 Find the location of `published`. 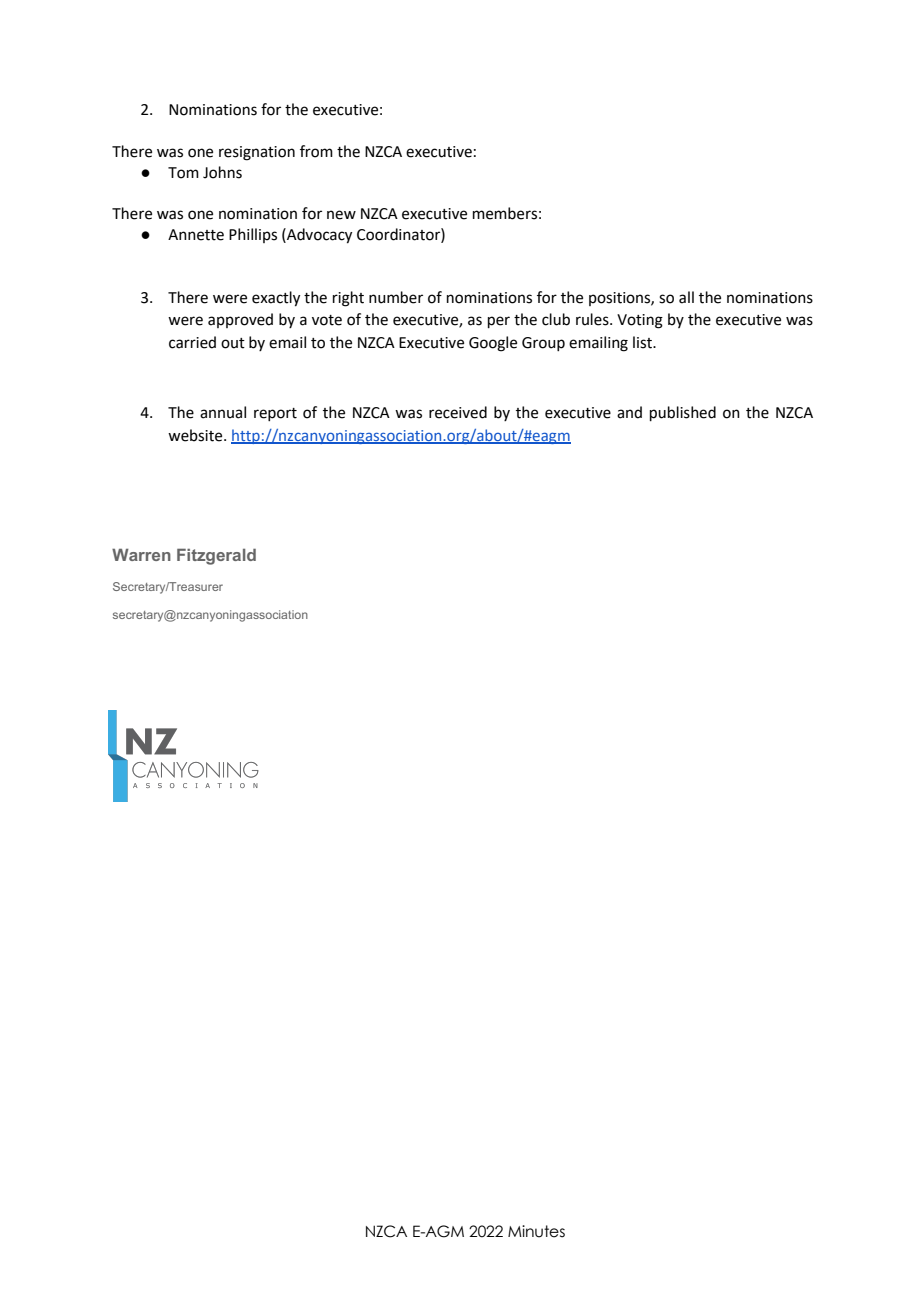

published is located at coordinates (683, 413).
